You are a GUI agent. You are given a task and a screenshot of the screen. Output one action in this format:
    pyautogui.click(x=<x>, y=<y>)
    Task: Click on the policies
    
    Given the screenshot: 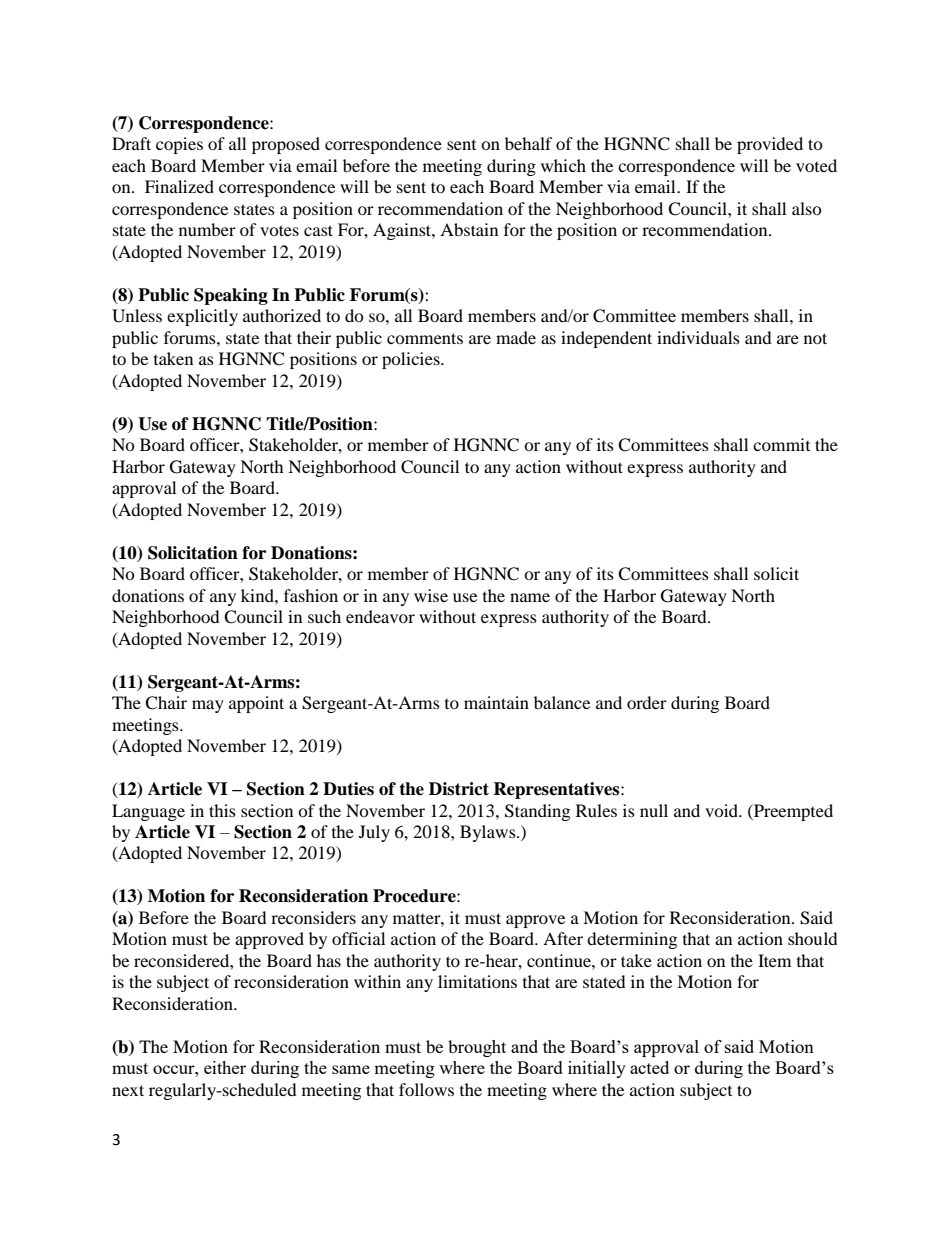 What is the action you would take?
    pyautogui.click(x=412, y=360)
